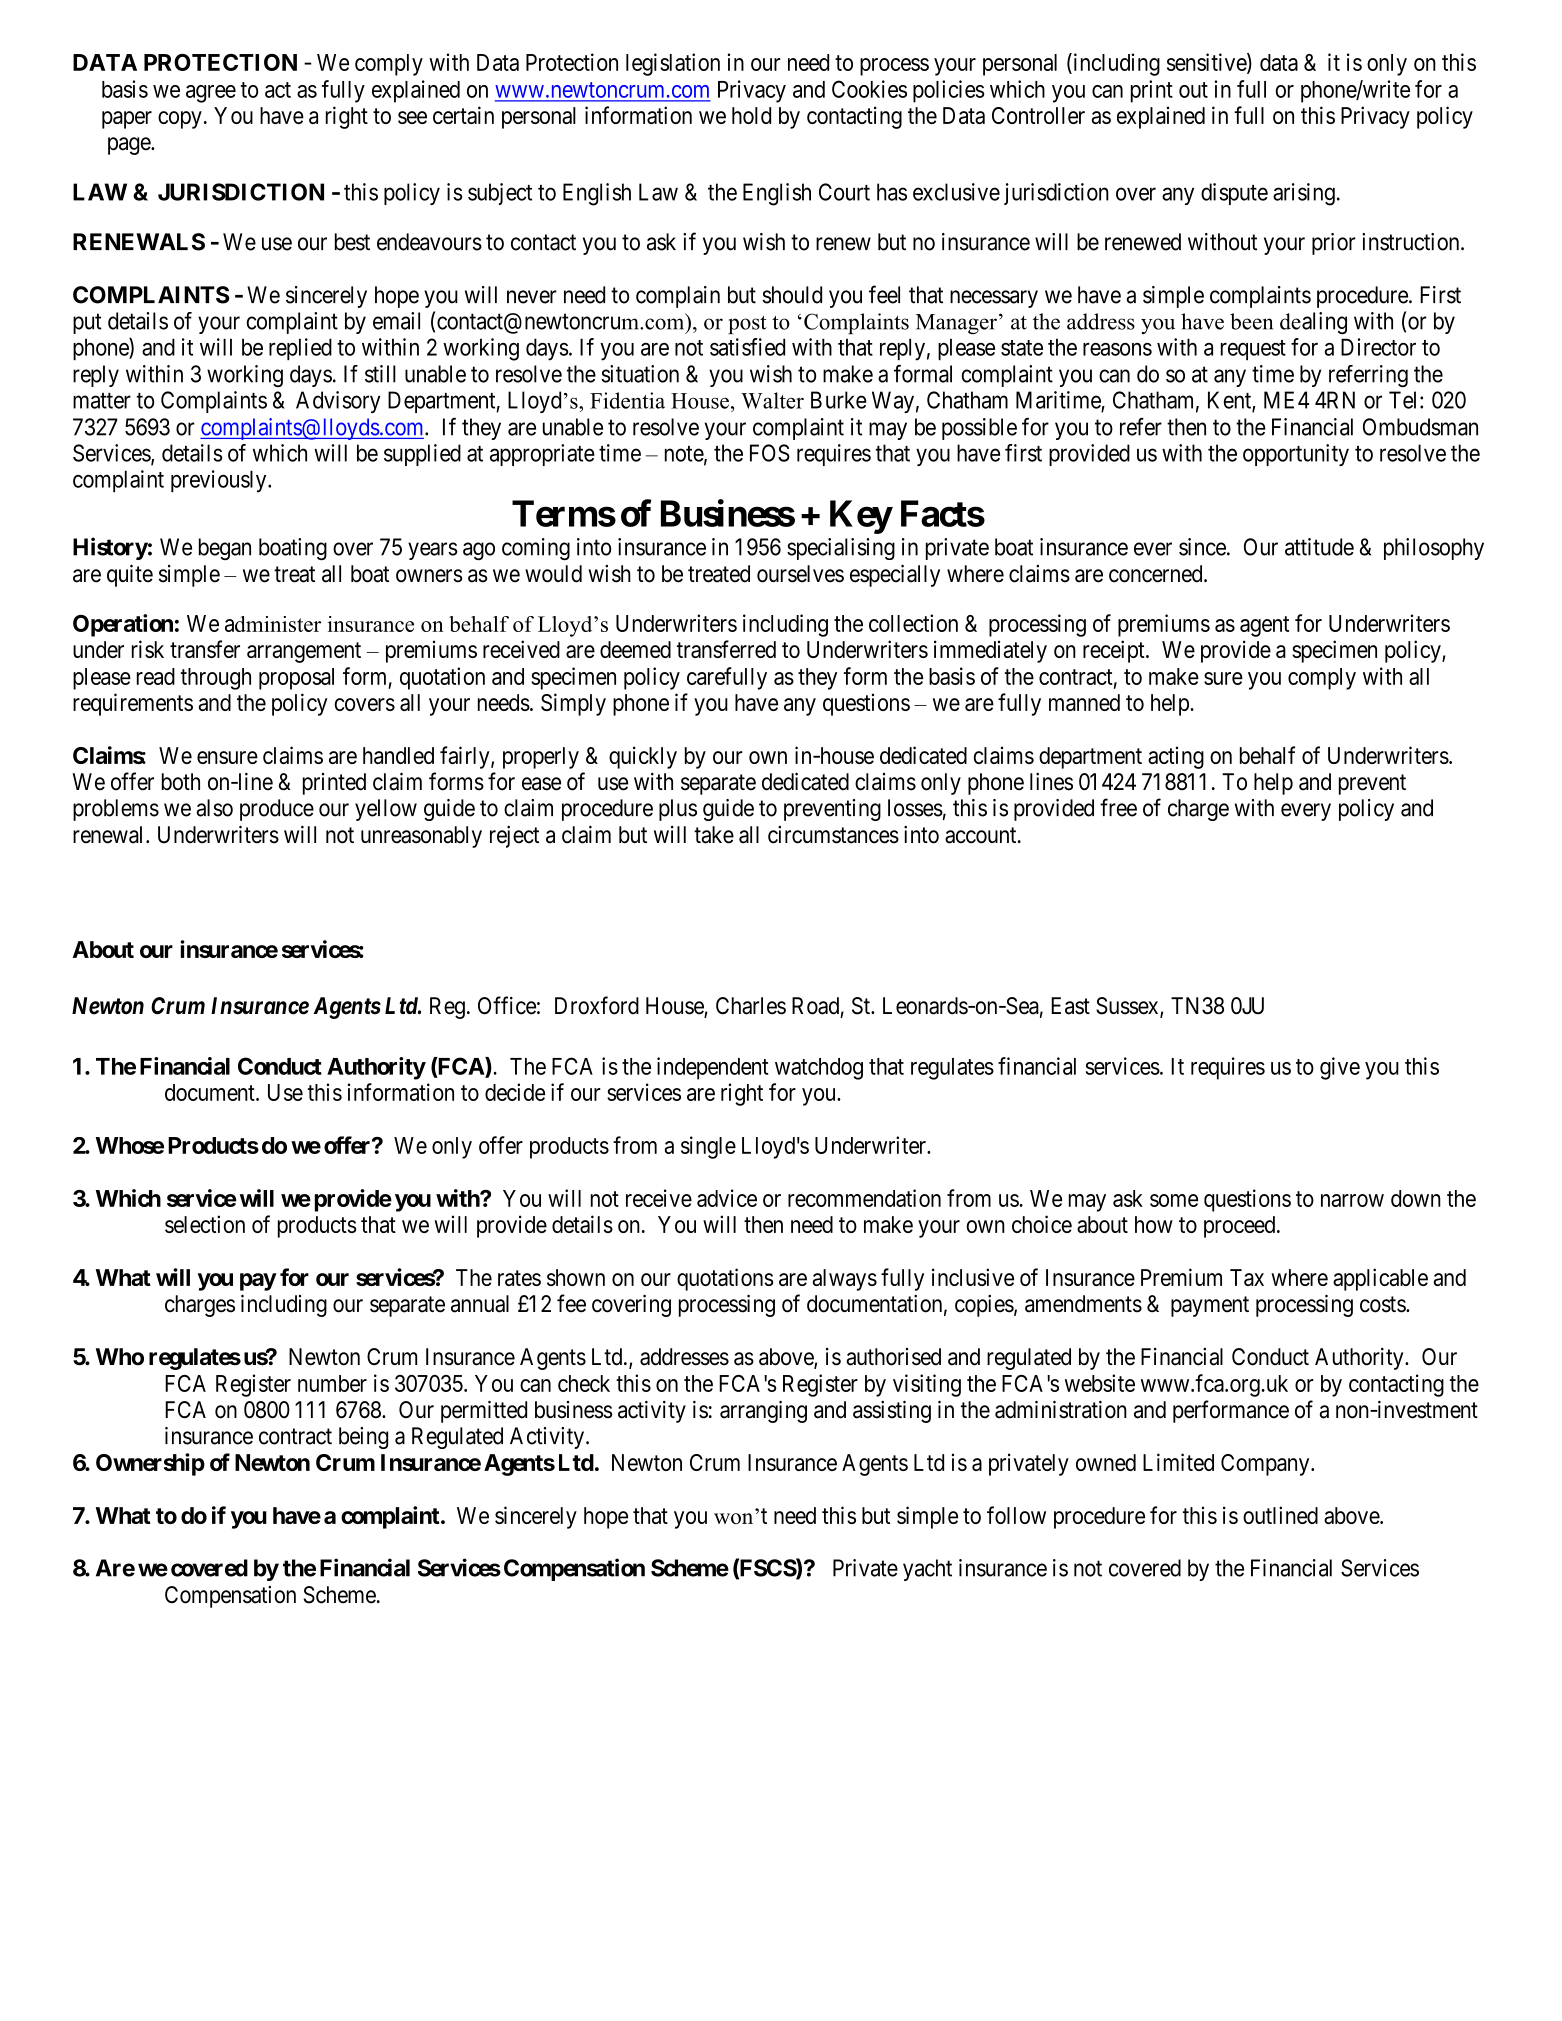  Describe the element at coordinates (277, 810) in the screenshot. I see `produce` at that location.
